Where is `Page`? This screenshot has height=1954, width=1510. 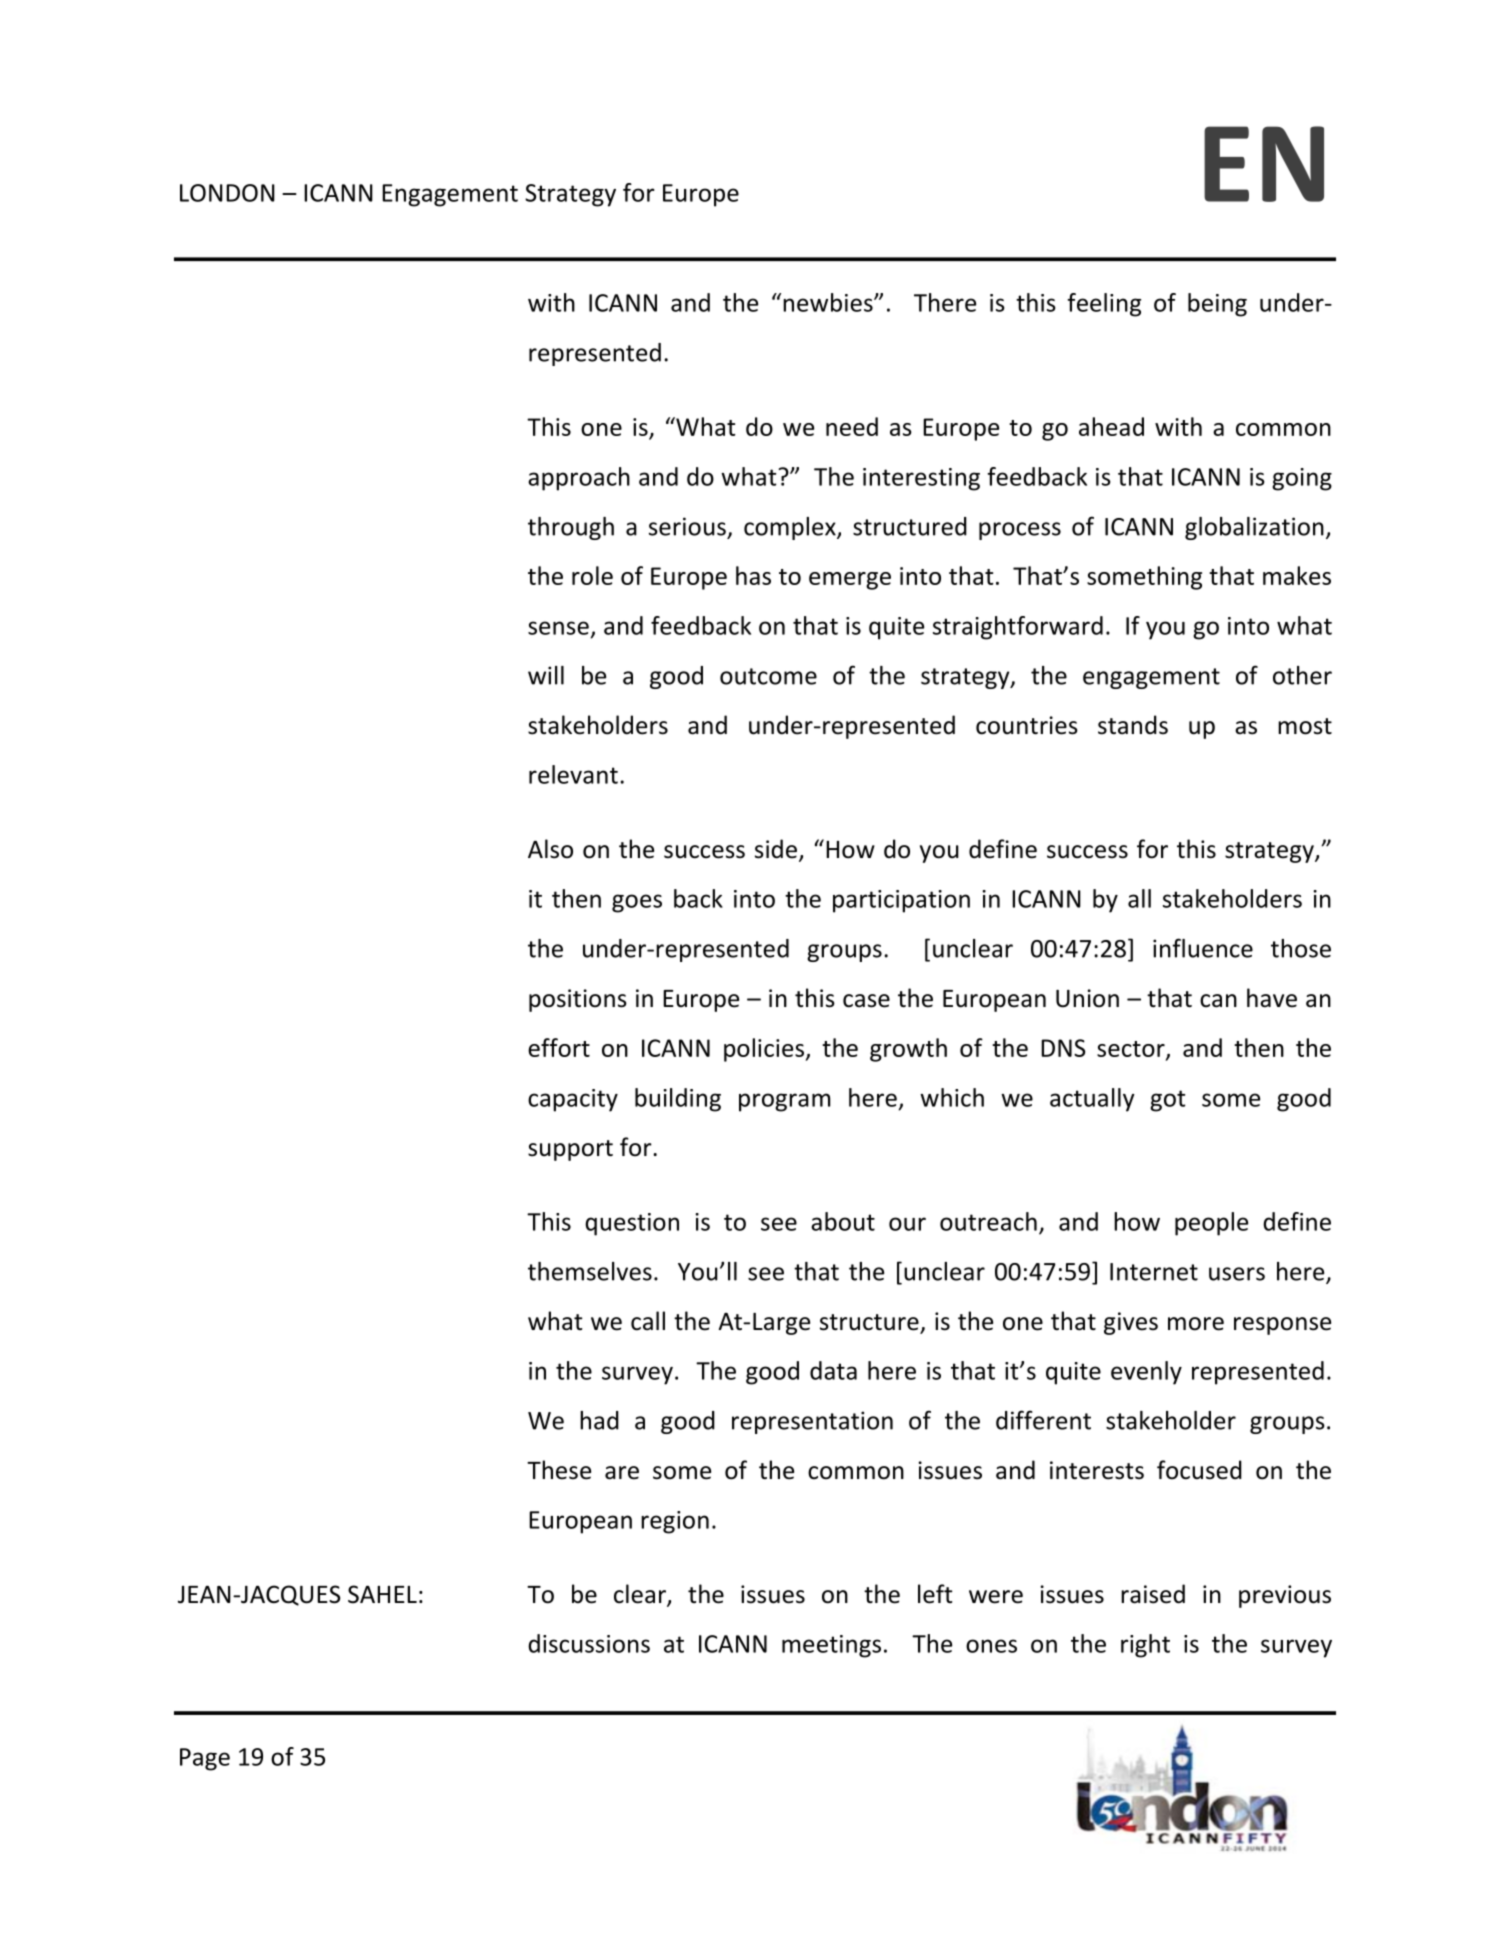 Page is located at coordinates (205, 1759).
